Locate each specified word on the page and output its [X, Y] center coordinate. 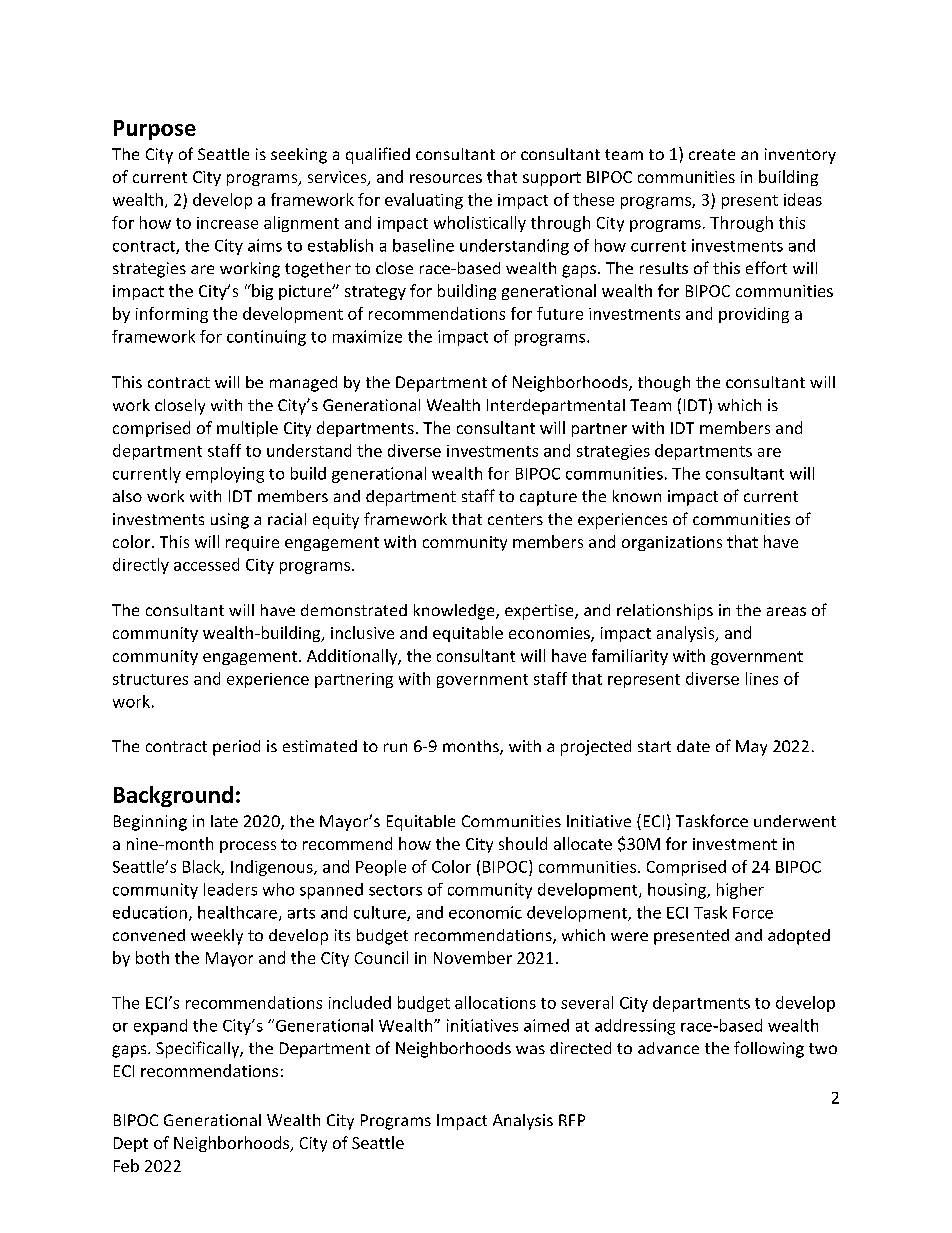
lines [762, 678]
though [664, 384]
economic [485, 912]
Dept [131, 1144]
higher [740, 891]
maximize [367, 336]
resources [446, 178]
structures [150, 679]
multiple [247, 429]
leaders [230, 889]
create [712, 154]
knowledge [455, 612]
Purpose [155, 130]
